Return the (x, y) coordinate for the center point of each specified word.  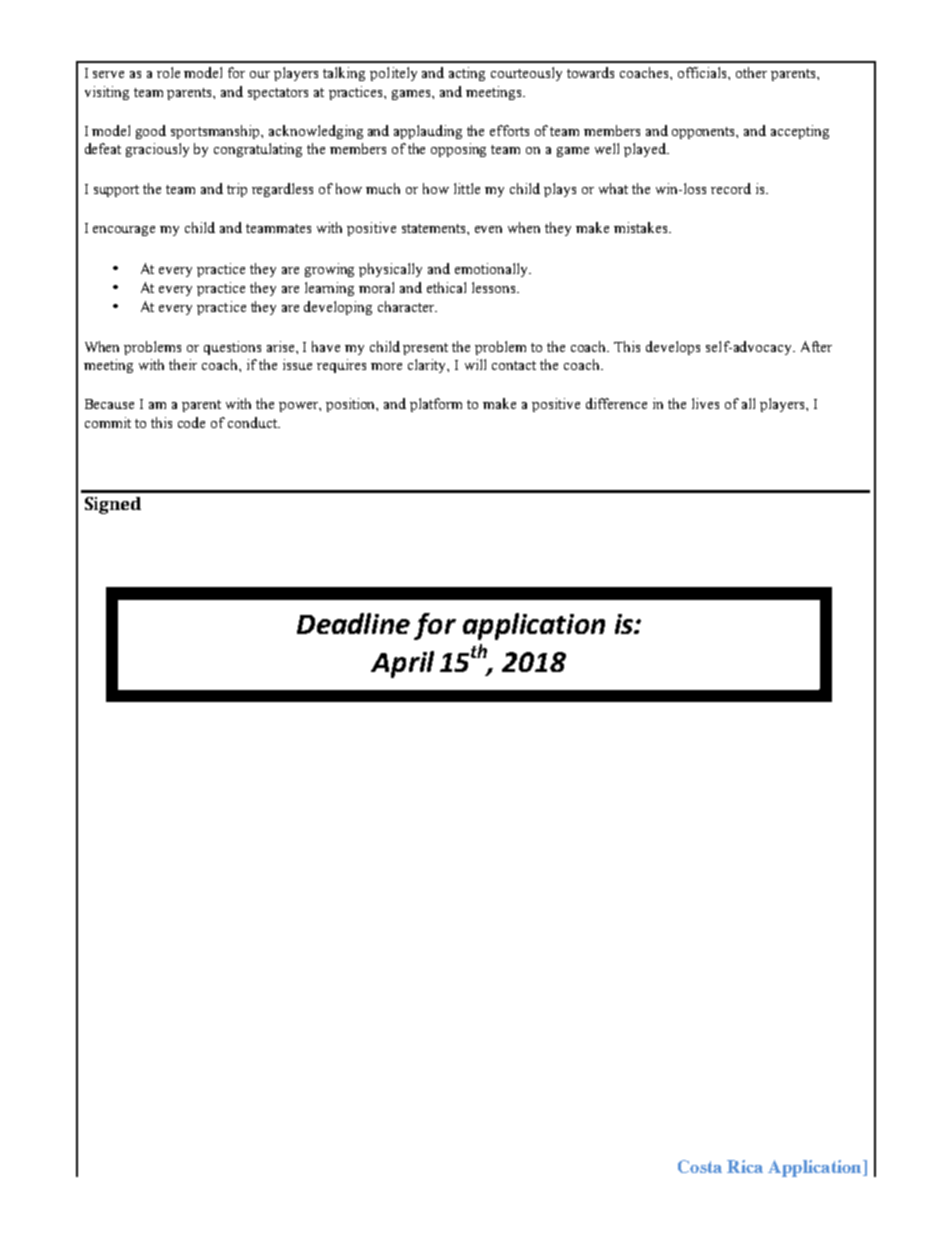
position (352, 405)
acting (467, 74)
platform (436, 405)
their (183, 364)
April (402, 664)
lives (705, 403)
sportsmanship (216, 132)
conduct (253, 422)
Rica (745, 1166)
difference (616, 403)
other (751, 72)
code (191, 422)
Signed (113, 505)
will (475, 364)
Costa (700, 1166)
